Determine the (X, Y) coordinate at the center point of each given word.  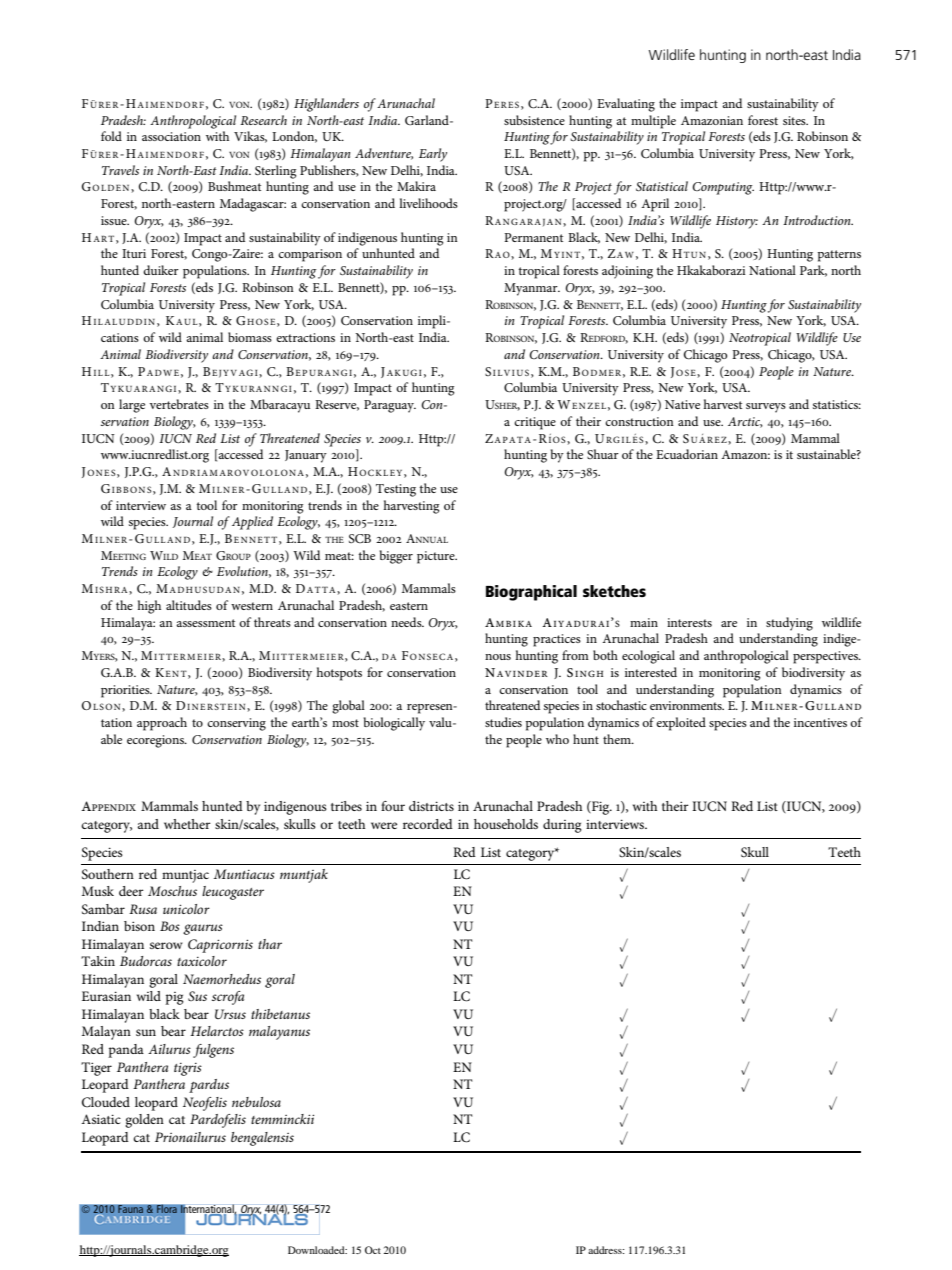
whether (187, 824)
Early (433, 155)
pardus (209, 1086)
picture (437, 557)
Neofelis (205, 1104)
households (506, 824)
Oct (373, 1250)
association (171, 136)
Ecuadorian (687, 454)
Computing (723, 188)
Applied (252, 523)
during (562, 826)
